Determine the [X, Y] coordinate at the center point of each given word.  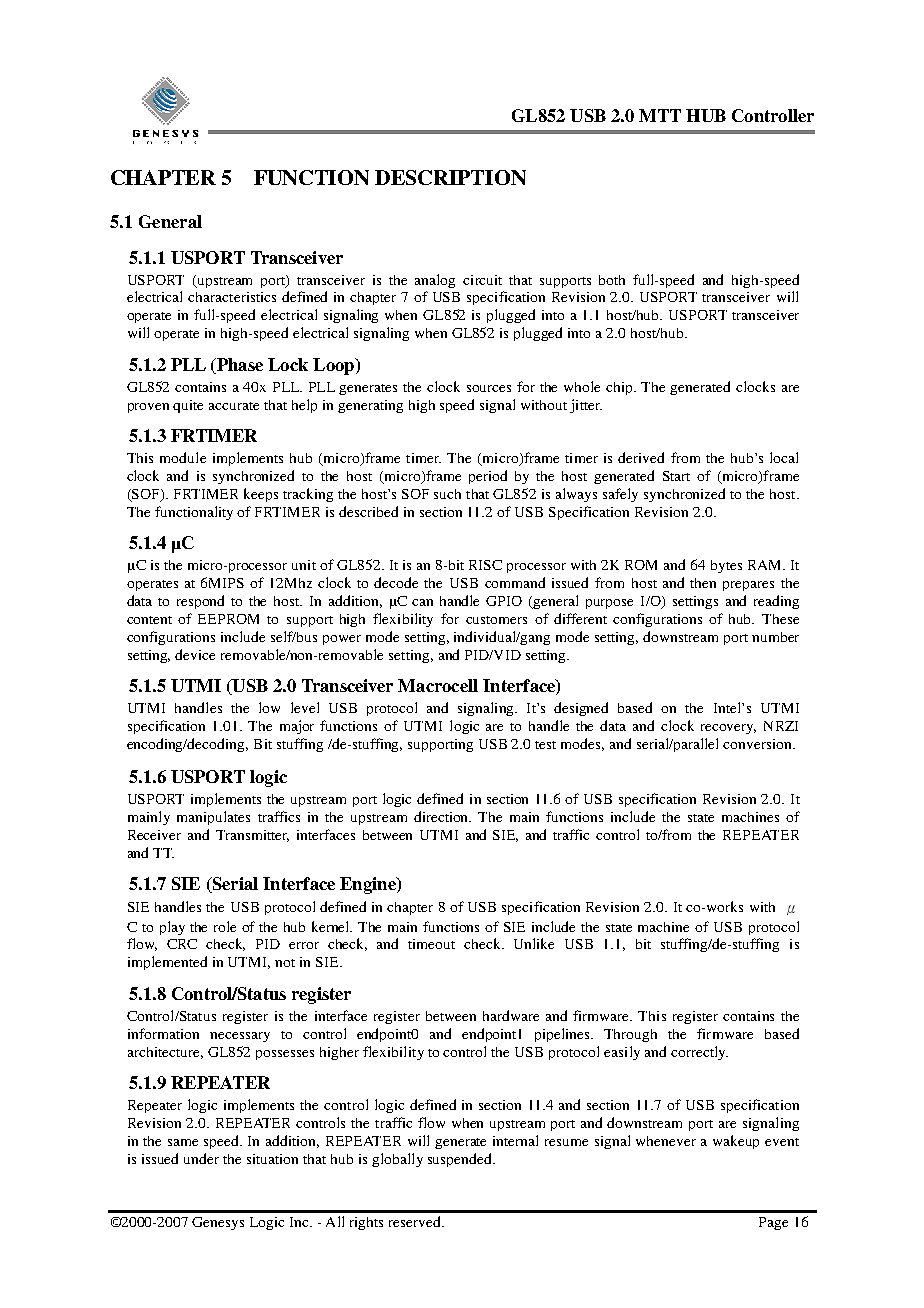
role [225, 926]
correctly [699, 1053]
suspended [461, 1160]
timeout [431, 944]
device [195, 654]
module [183, 457]
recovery [728, 729]
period [488, 477]
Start [676, 476]
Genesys [218, 1223]
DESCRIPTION [450, 177]
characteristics [232, 297]
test [545, 745]
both [612, 280]
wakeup [736, 1142]
